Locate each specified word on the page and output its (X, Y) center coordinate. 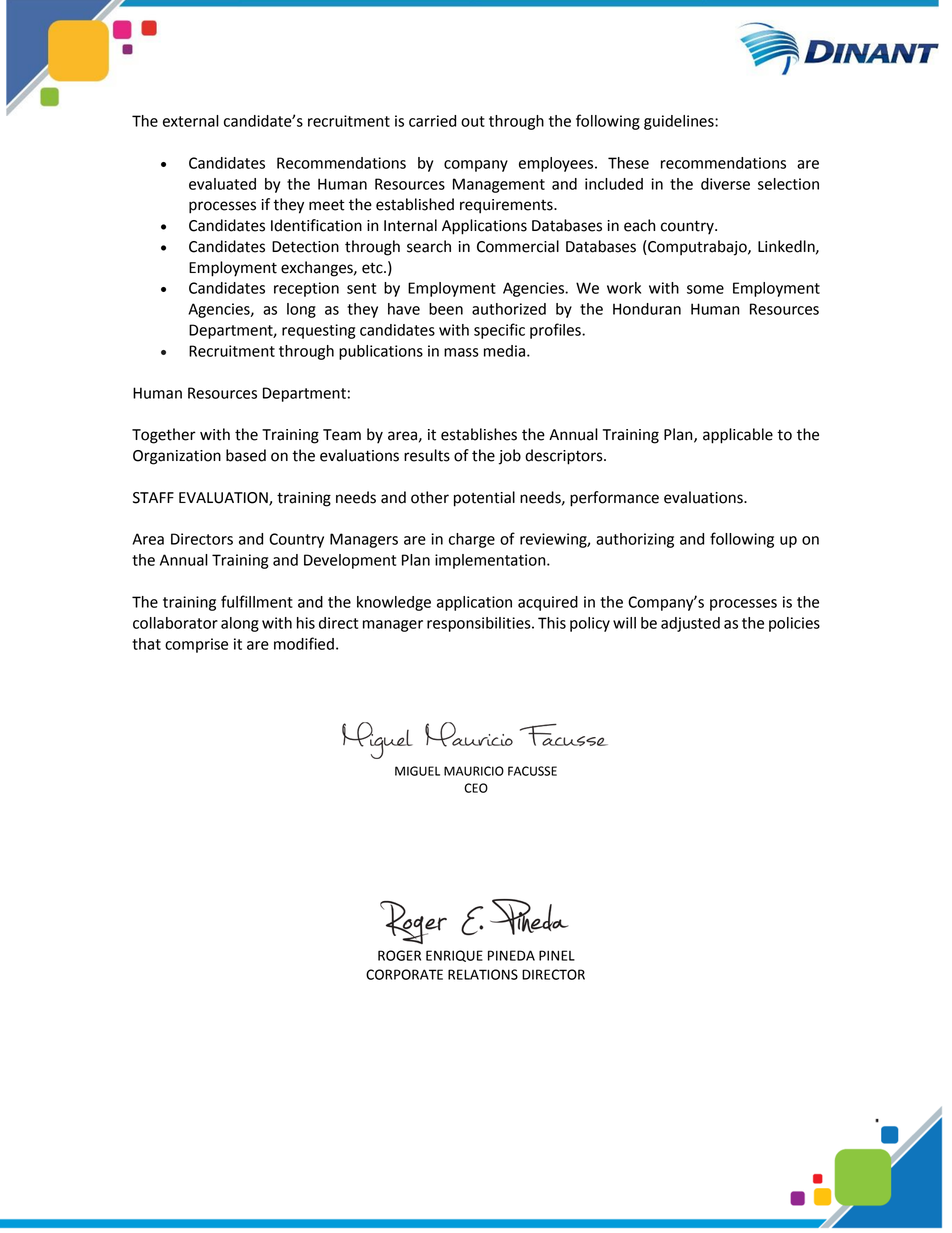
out (473, 121)
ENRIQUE (454, 956)
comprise (196, 645)
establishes (479, 434)
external (191, 121)
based (246, 455)
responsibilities (480, 624)
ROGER (399, 955)
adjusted (690, 624)
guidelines (680, 122)
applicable (738, 436)
